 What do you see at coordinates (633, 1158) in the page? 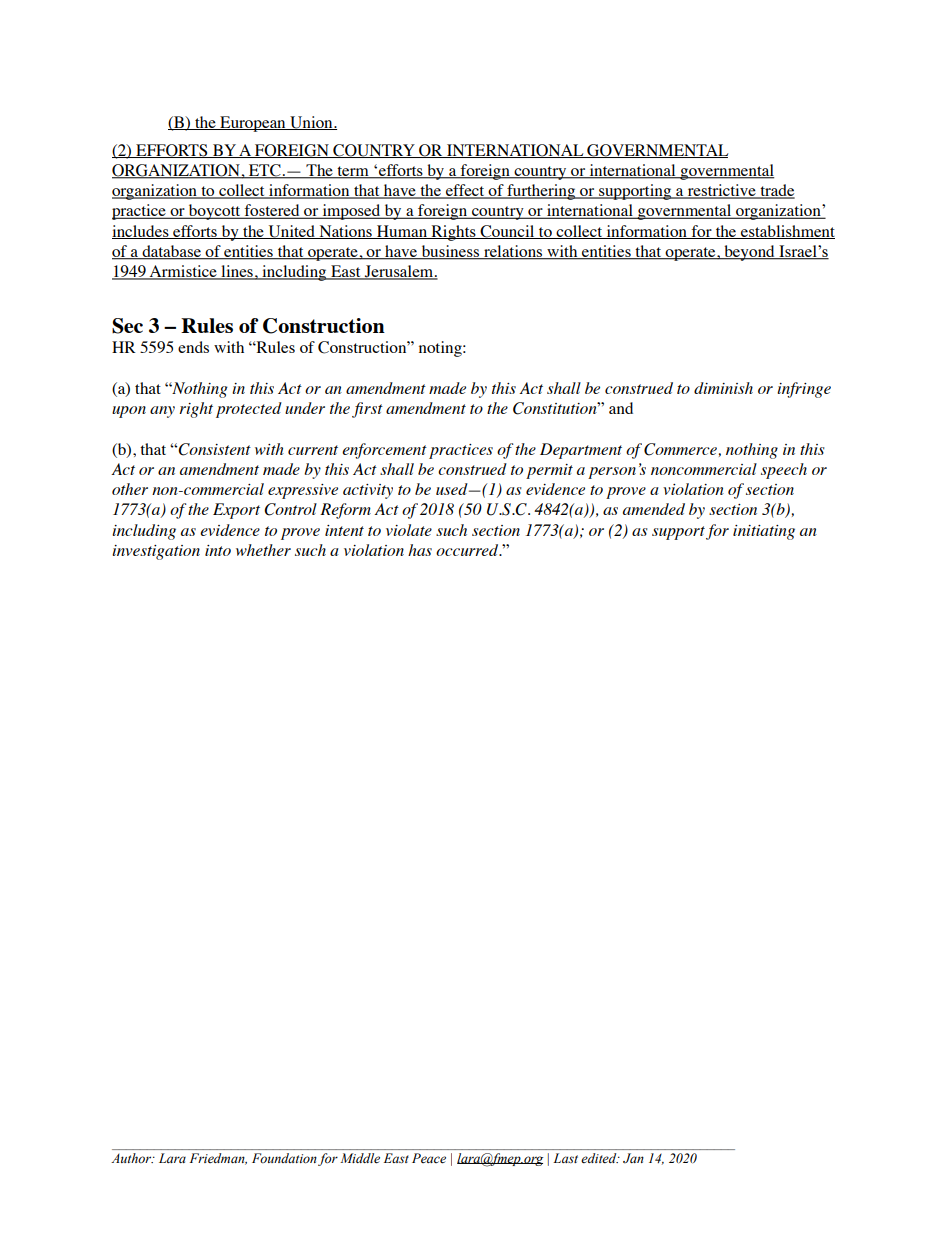
I see `Jan` at bounding box center [633, 1158].
